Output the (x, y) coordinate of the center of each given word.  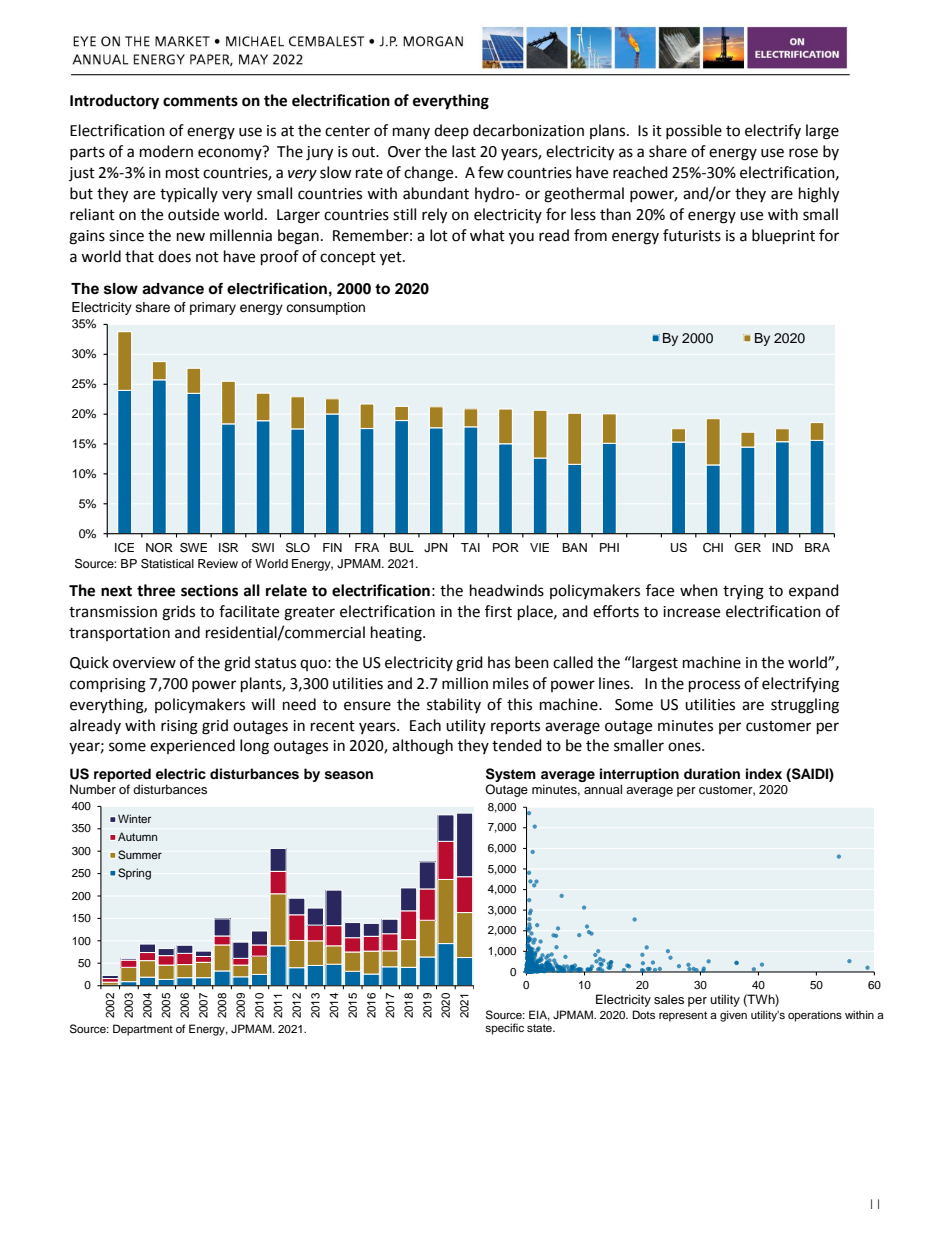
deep (451, 131)
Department (143, 1030)
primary (213, 308)
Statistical (167, 564)
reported (122, 775)
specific (504, 1029)
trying (743, 592)
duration (712, 774)
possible (694, 131)
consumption (325, 308)
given (733, 1016)
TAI (470, 547)
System (511, 776)
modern (166, 151)
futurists (692, 235)
